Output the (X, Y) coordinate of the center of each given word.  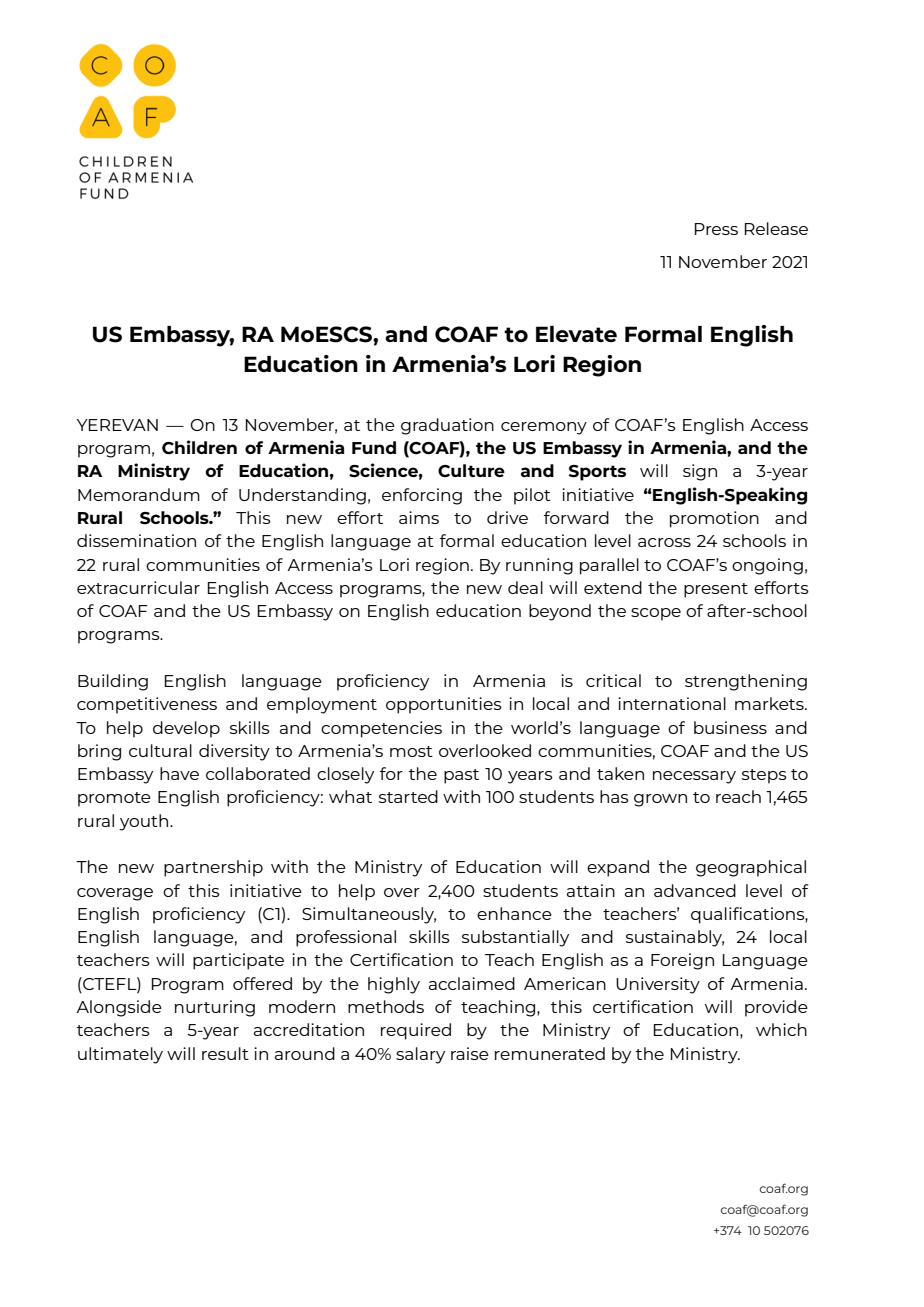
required (416, 1031)
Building (113, 682)
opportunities (444, 705)
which (781, 1029)
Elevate (576, 334)
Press (716, 229)
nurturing (215, 1008)
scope (656, 614)
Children (199, 447)
